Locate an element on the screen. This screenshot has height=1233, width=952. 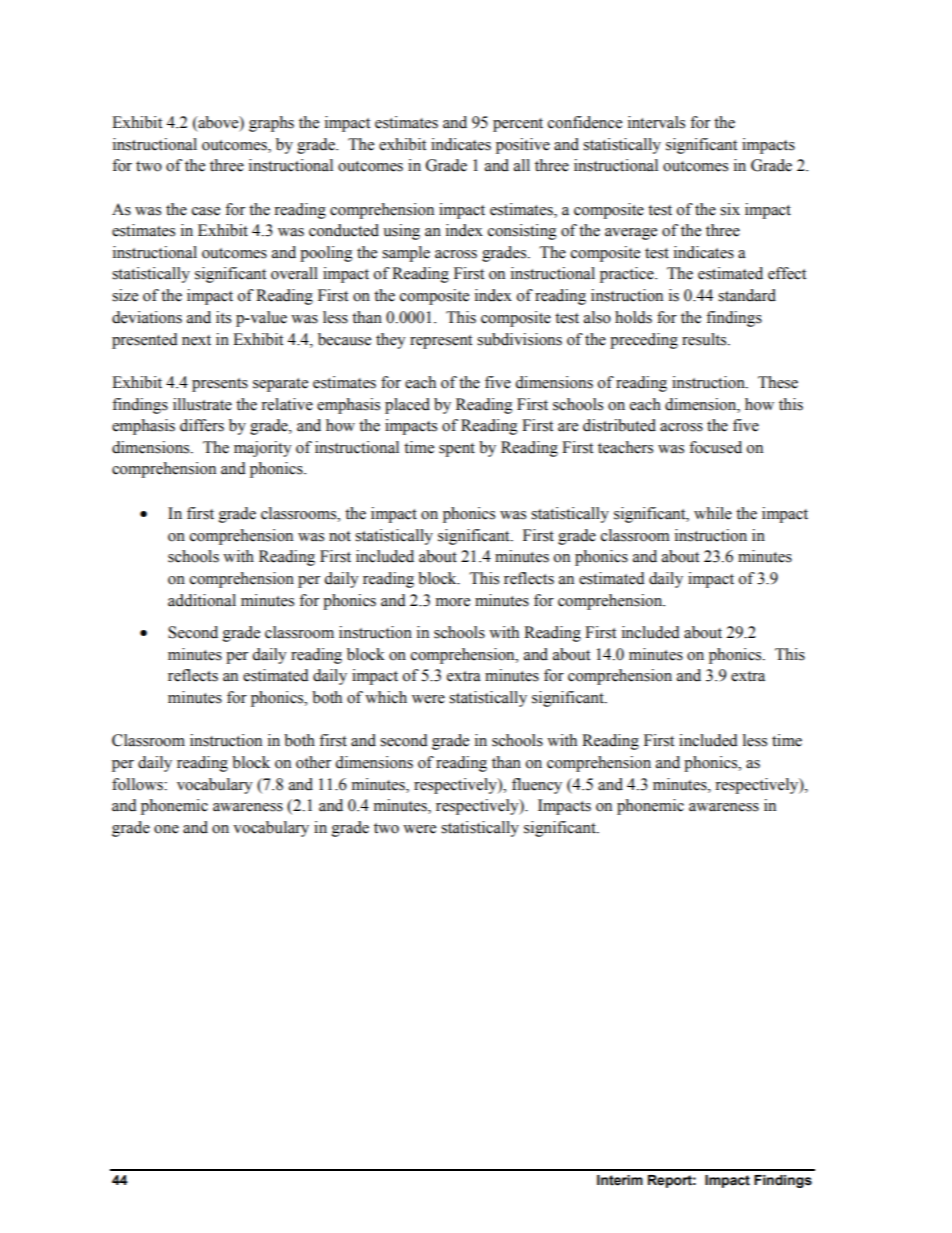
positive is located at coordinates (523, 146).
